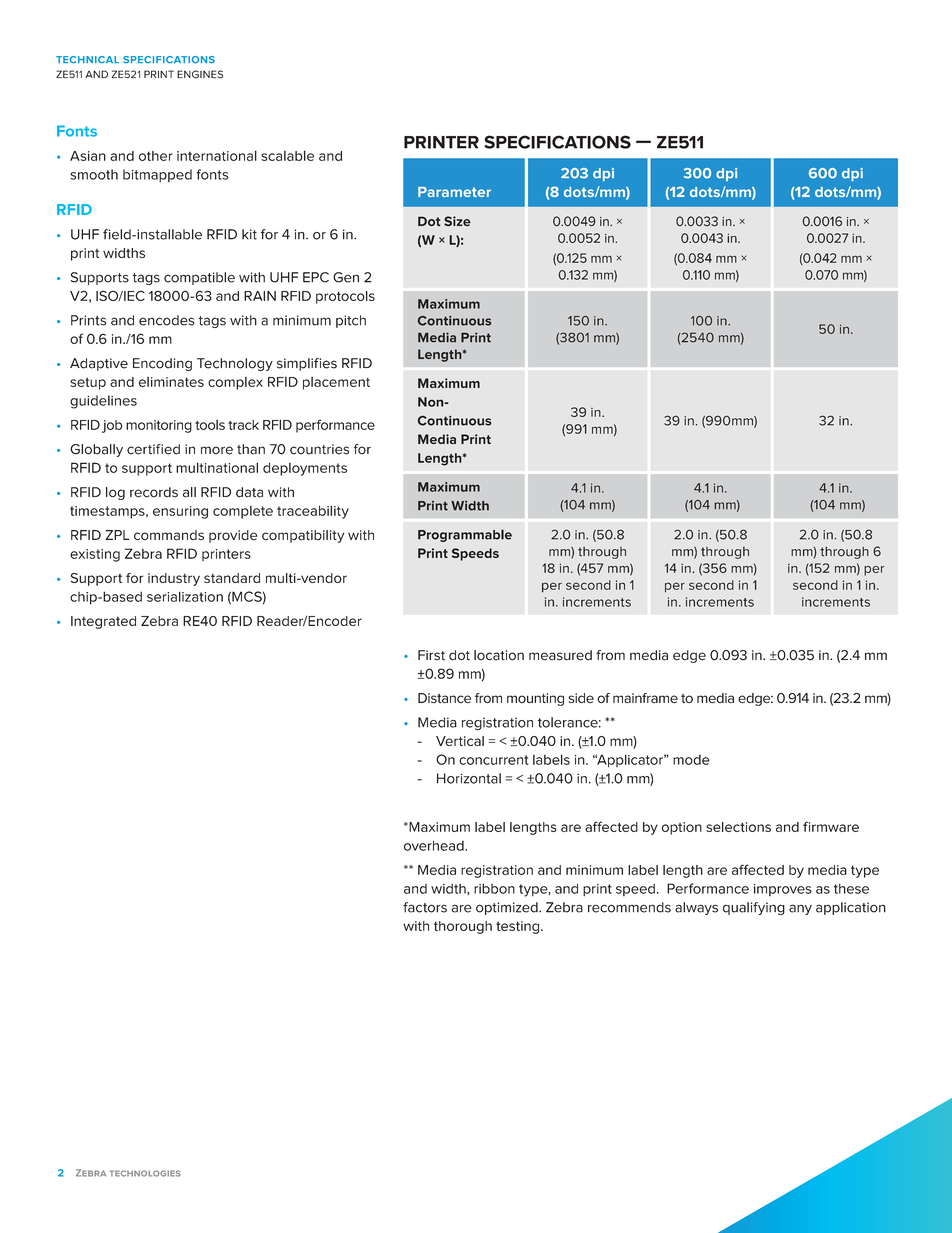  Describe the element at coordinates (425, 907) in the screenshot. I see `factors` at that location.
